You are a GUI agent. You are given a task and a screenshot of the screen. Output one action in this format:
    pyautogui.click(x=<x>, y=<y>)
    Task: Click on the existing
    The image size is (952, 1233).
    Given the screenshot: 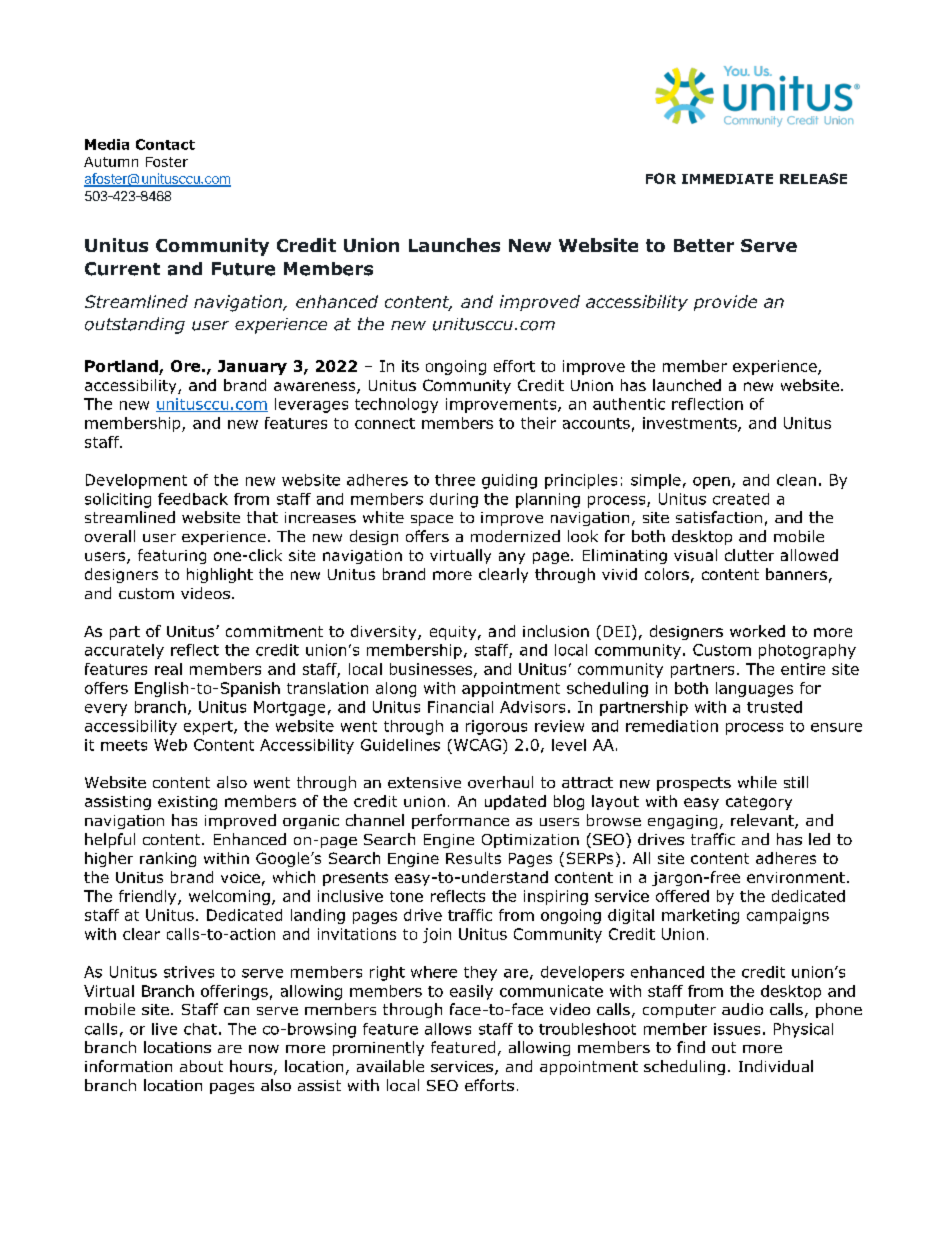 What is the action you would take?
    pyautogui.click(x=187, y=803)
